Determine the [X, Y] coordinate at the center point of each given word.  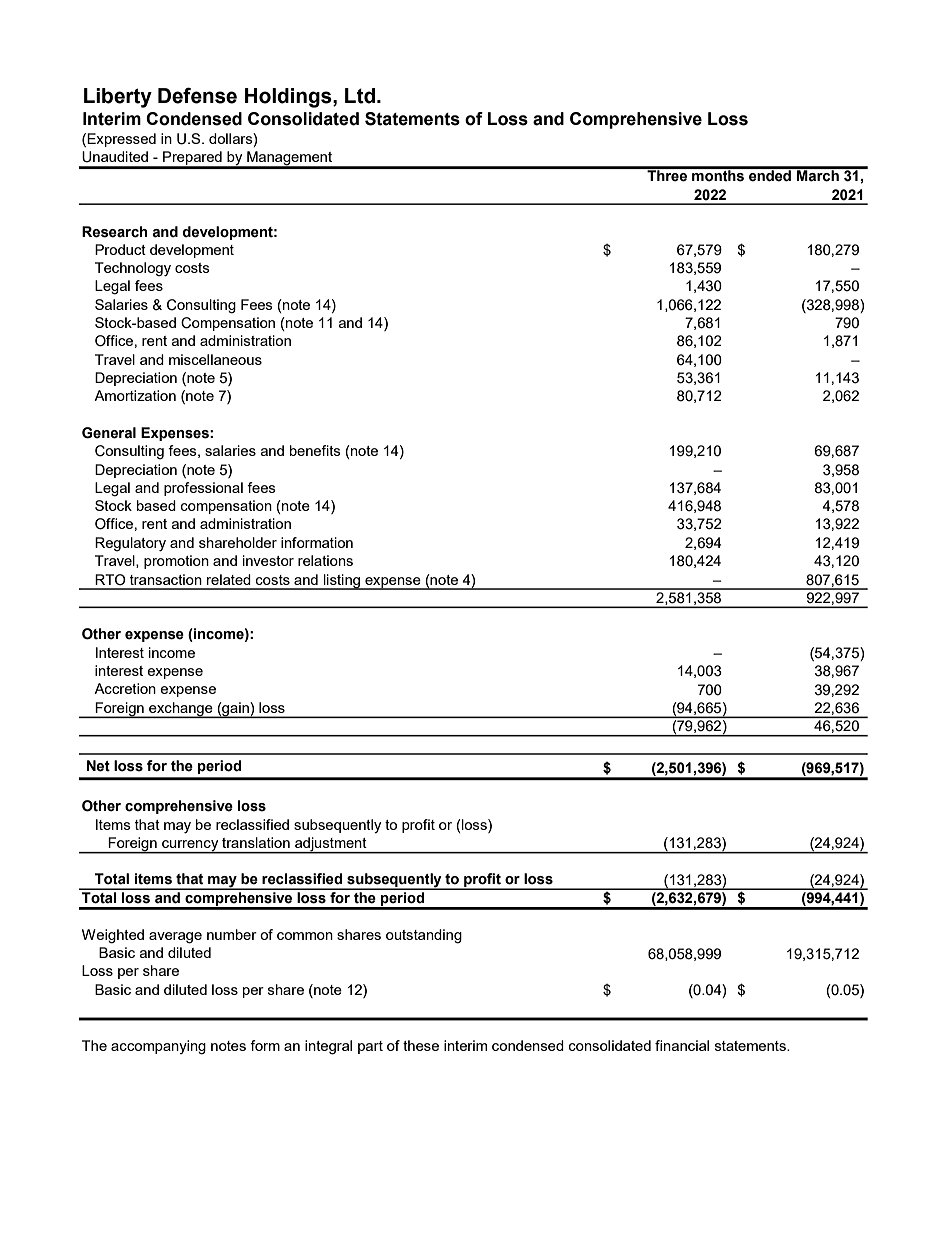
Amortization [135, 395]
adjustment [331, 845]
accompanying [158, 1047]
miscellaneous [215, 359]
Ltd [360, 96]
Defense [197, 95]
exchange [181, 710]
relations [325, 560]
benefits [315, 450]
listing [342, 582]
